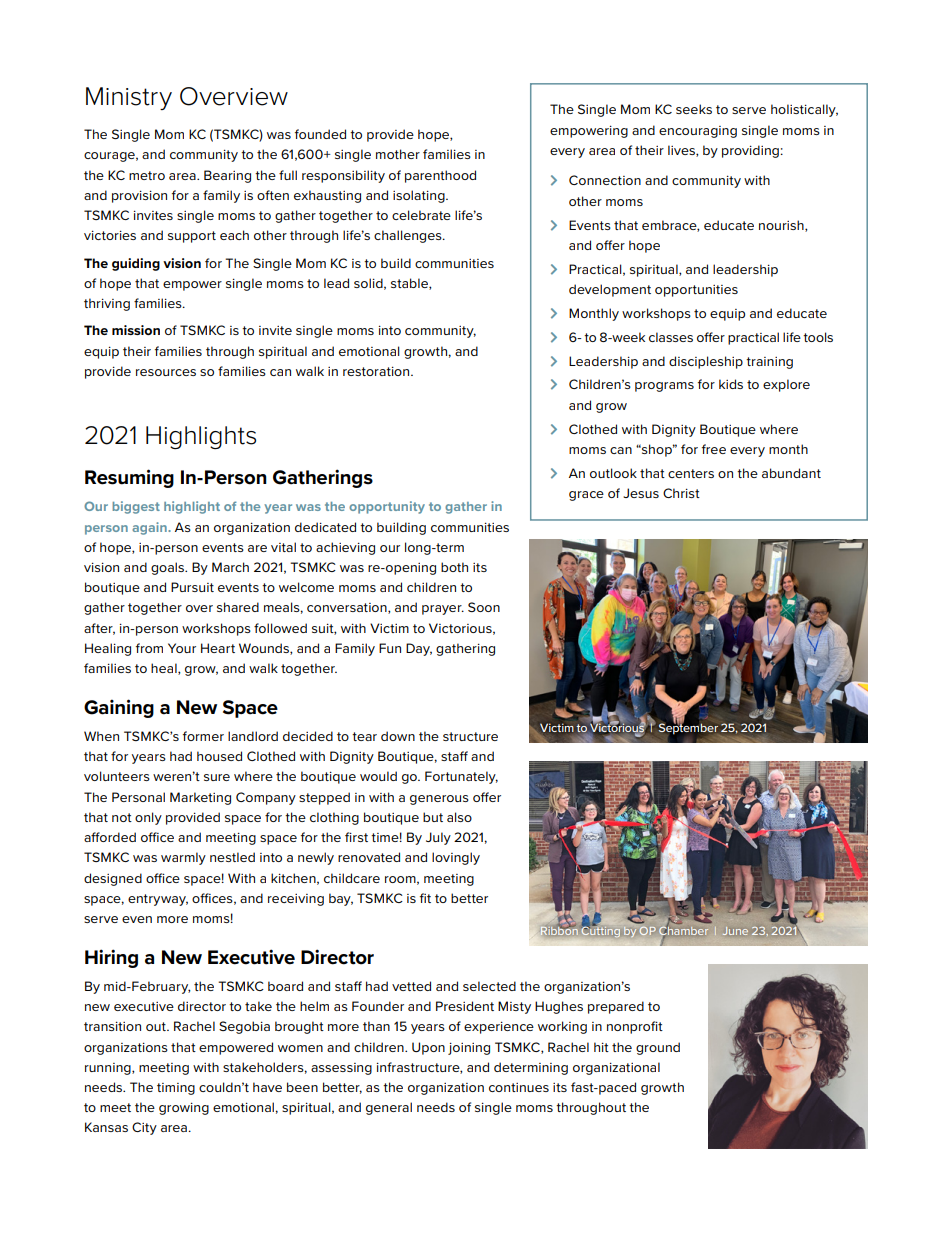 The image size is (952, 1233). Describe the element at coordinates (176, 1089) in the screenshot. I see `timing` at that location.
